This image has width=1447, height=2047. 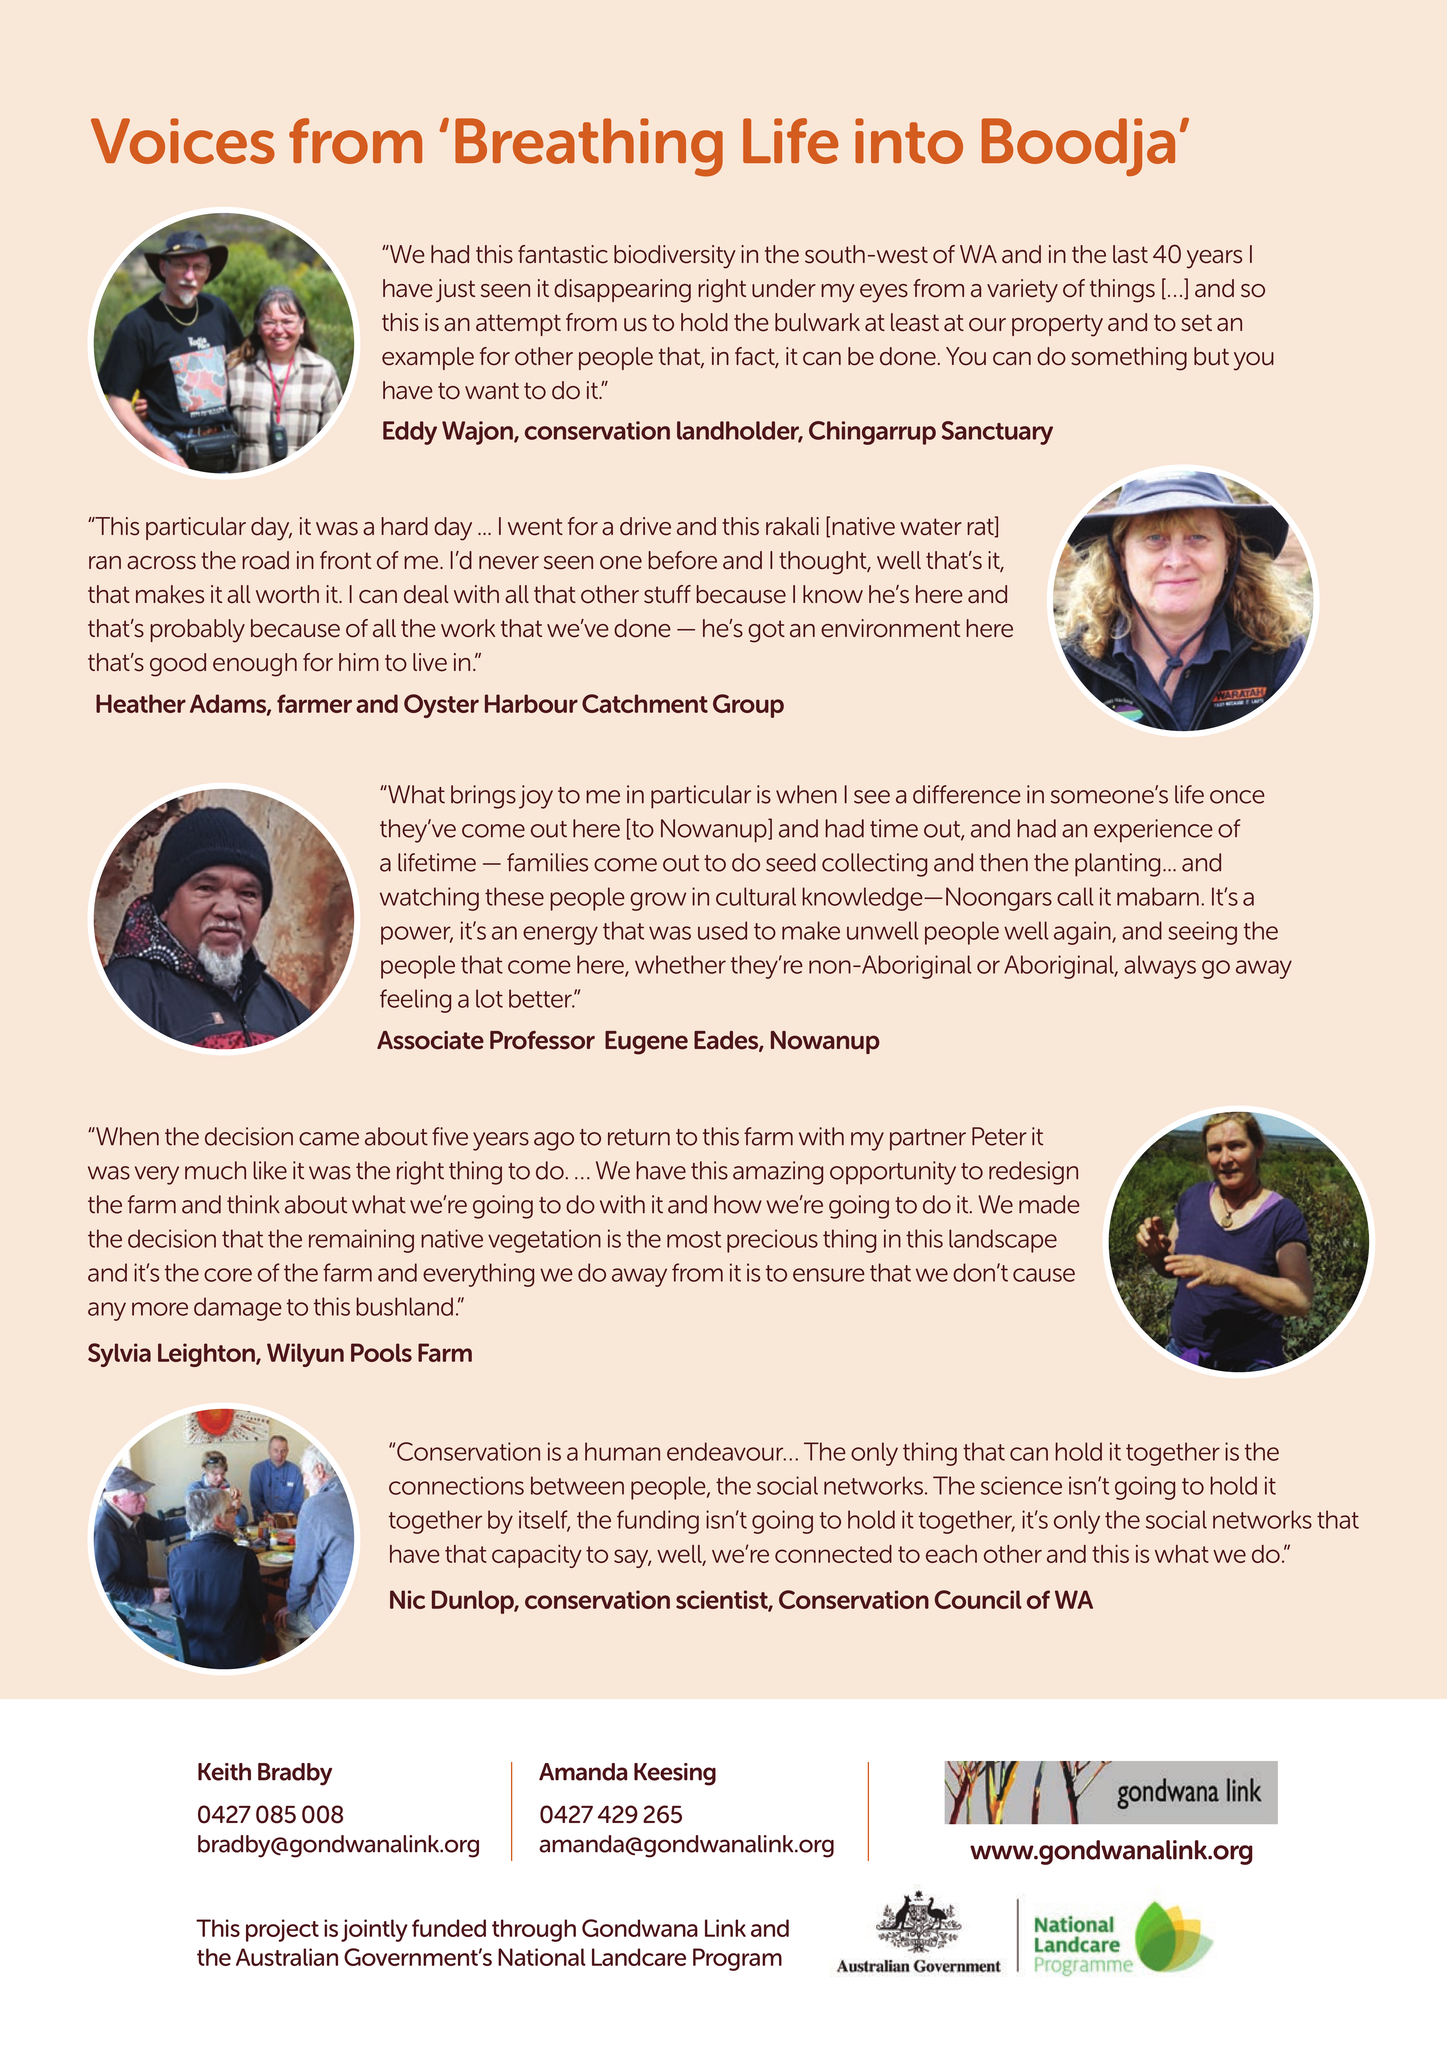 What do you see at coordinates (674, 257) in the image?
I see `biodiversity` at bounding box center [674, 257].
